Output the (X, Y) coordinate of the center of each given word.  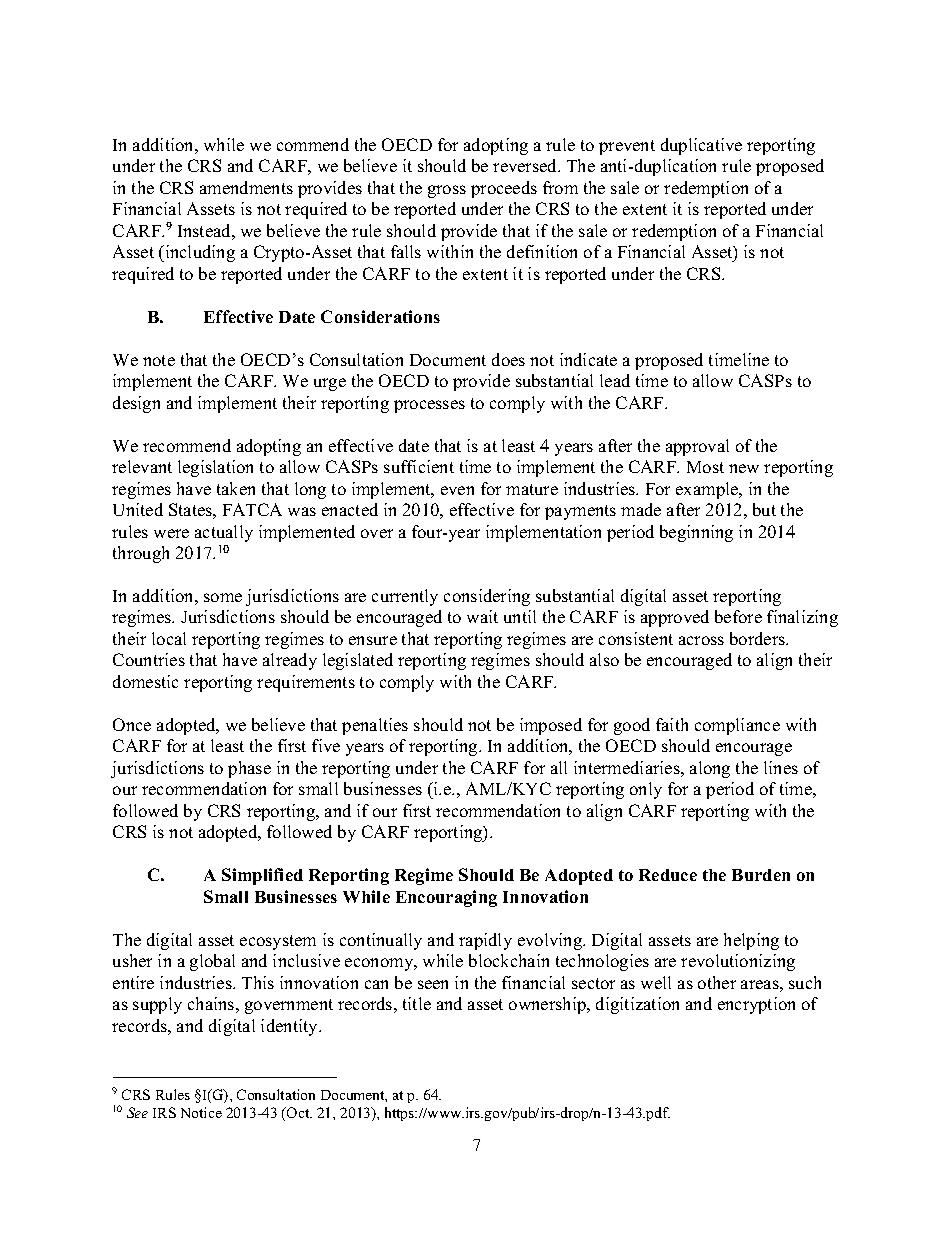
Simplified (262, 876)
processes (429, 406)
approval (697, 447)
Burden (761, 875)
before (738, 616)
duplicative (701, 146)
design (136, 404)
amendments (246, 187)
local (169, 638)
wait (482, 616)
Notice (201, 1112)
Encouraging (446, 898)
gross (447, 191)
